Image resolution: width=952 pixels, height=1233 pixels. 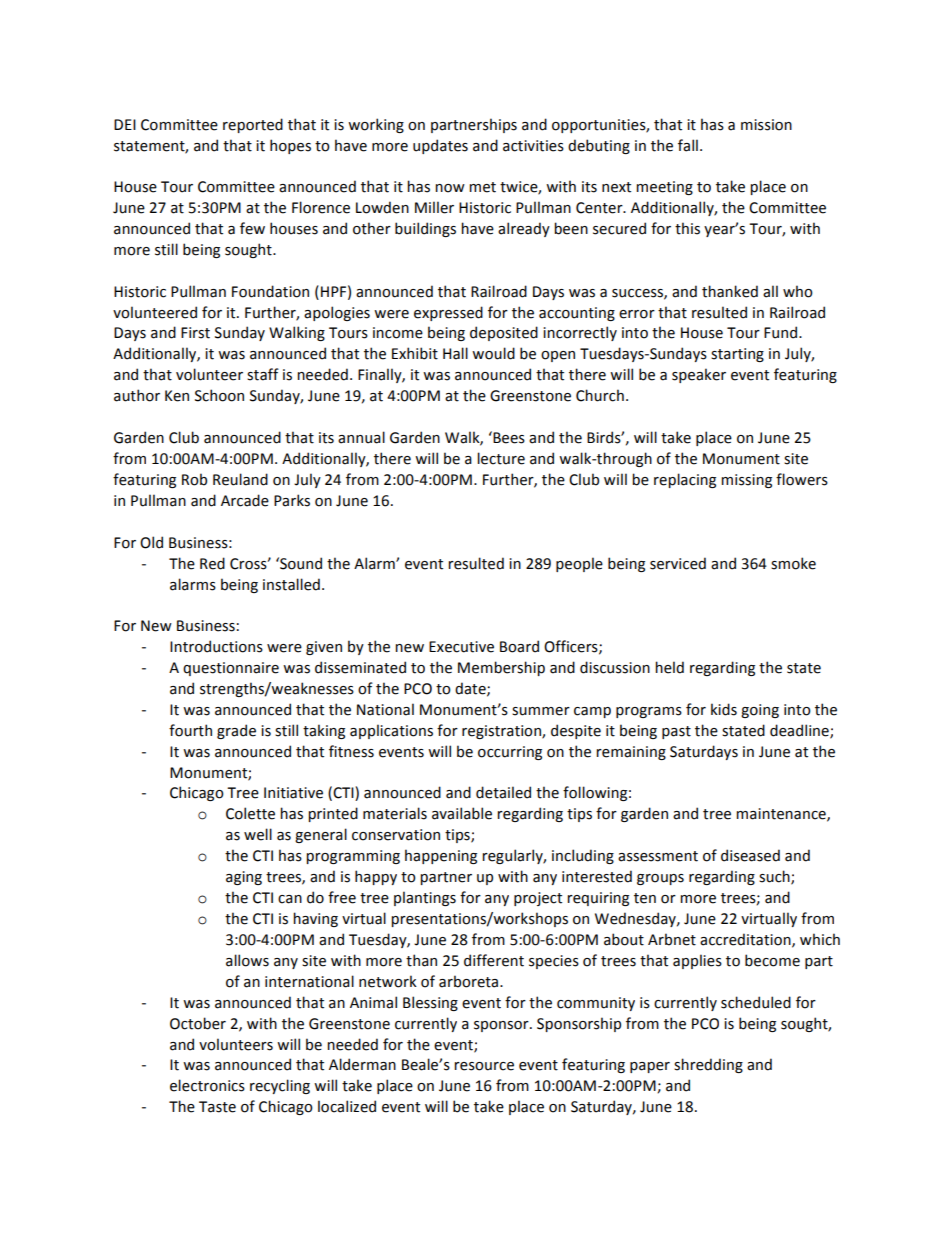 I want to click on missing, so click(x=746, y=481).
